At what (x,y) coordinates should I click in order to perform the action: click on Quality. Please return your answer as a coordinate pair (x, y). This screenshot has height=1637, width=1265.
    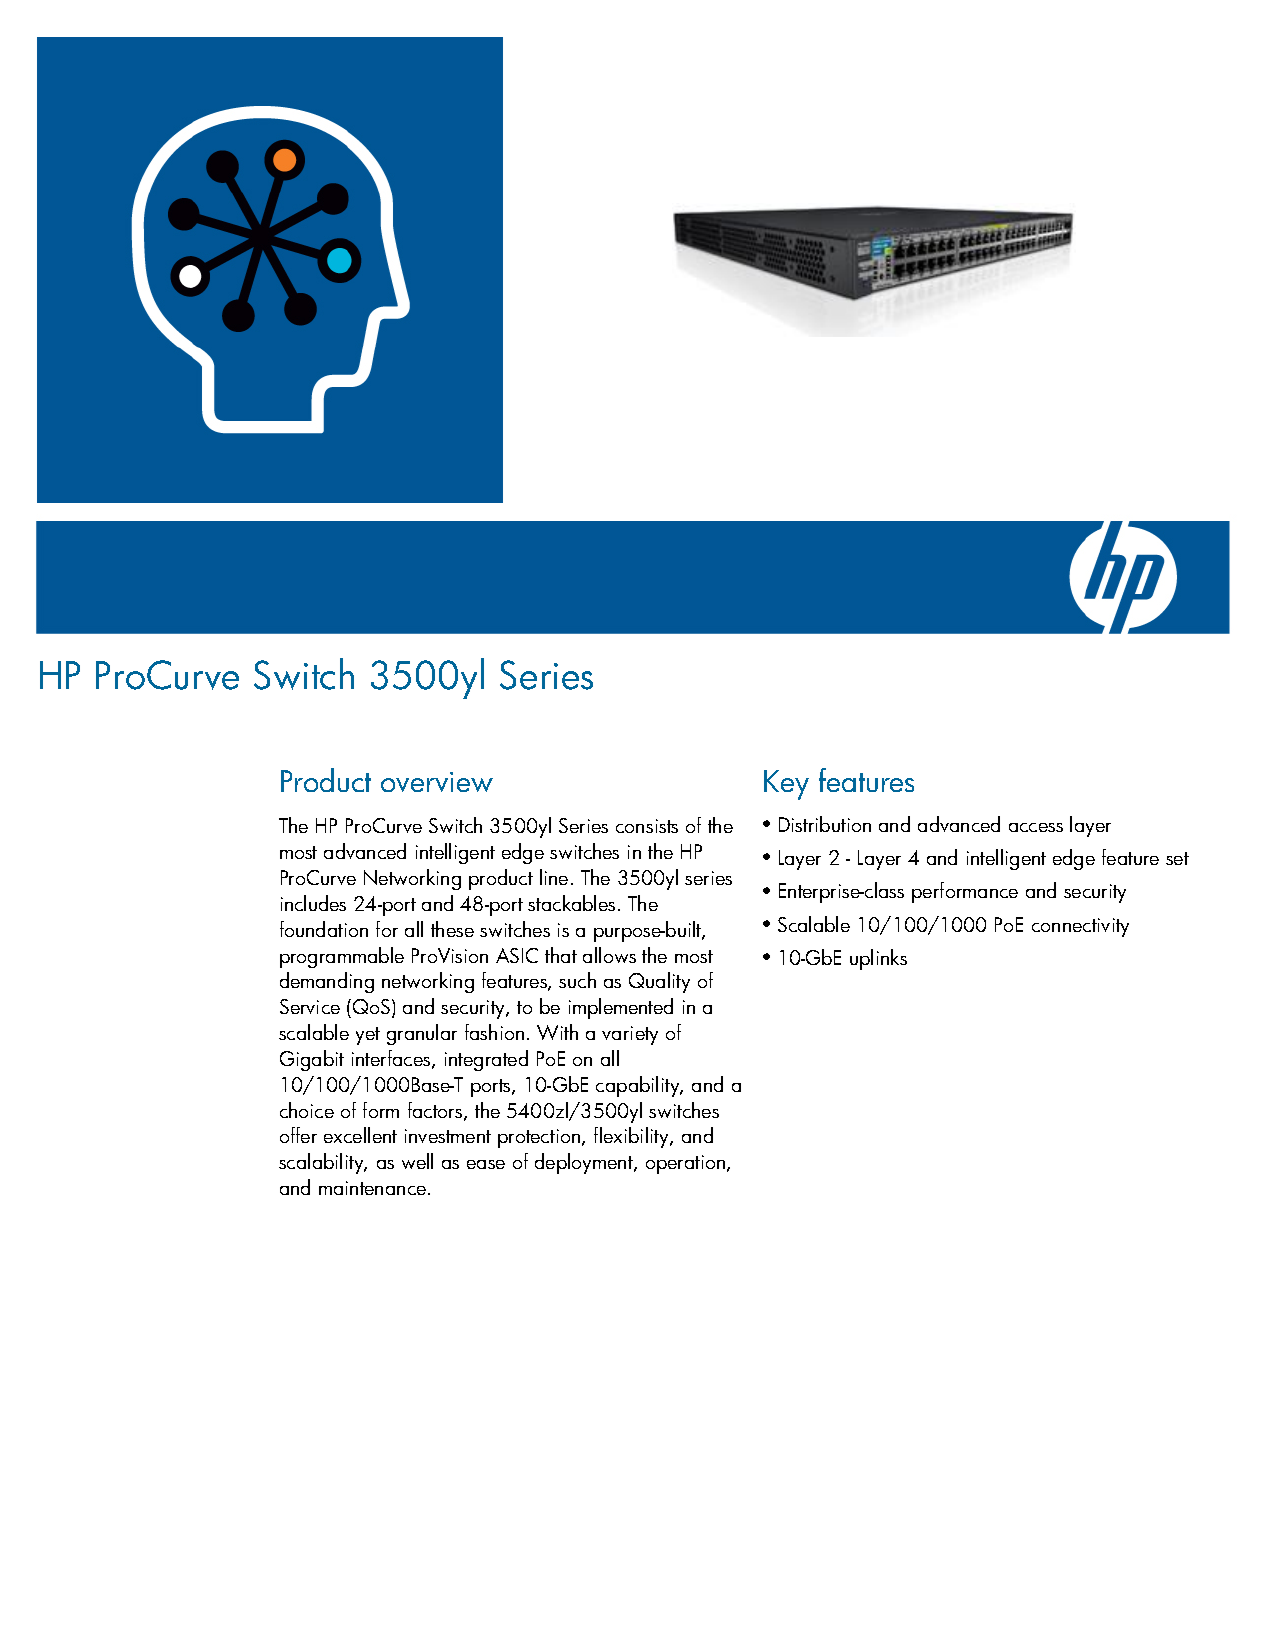
    Looking at the image, I should click on (659, 982).
